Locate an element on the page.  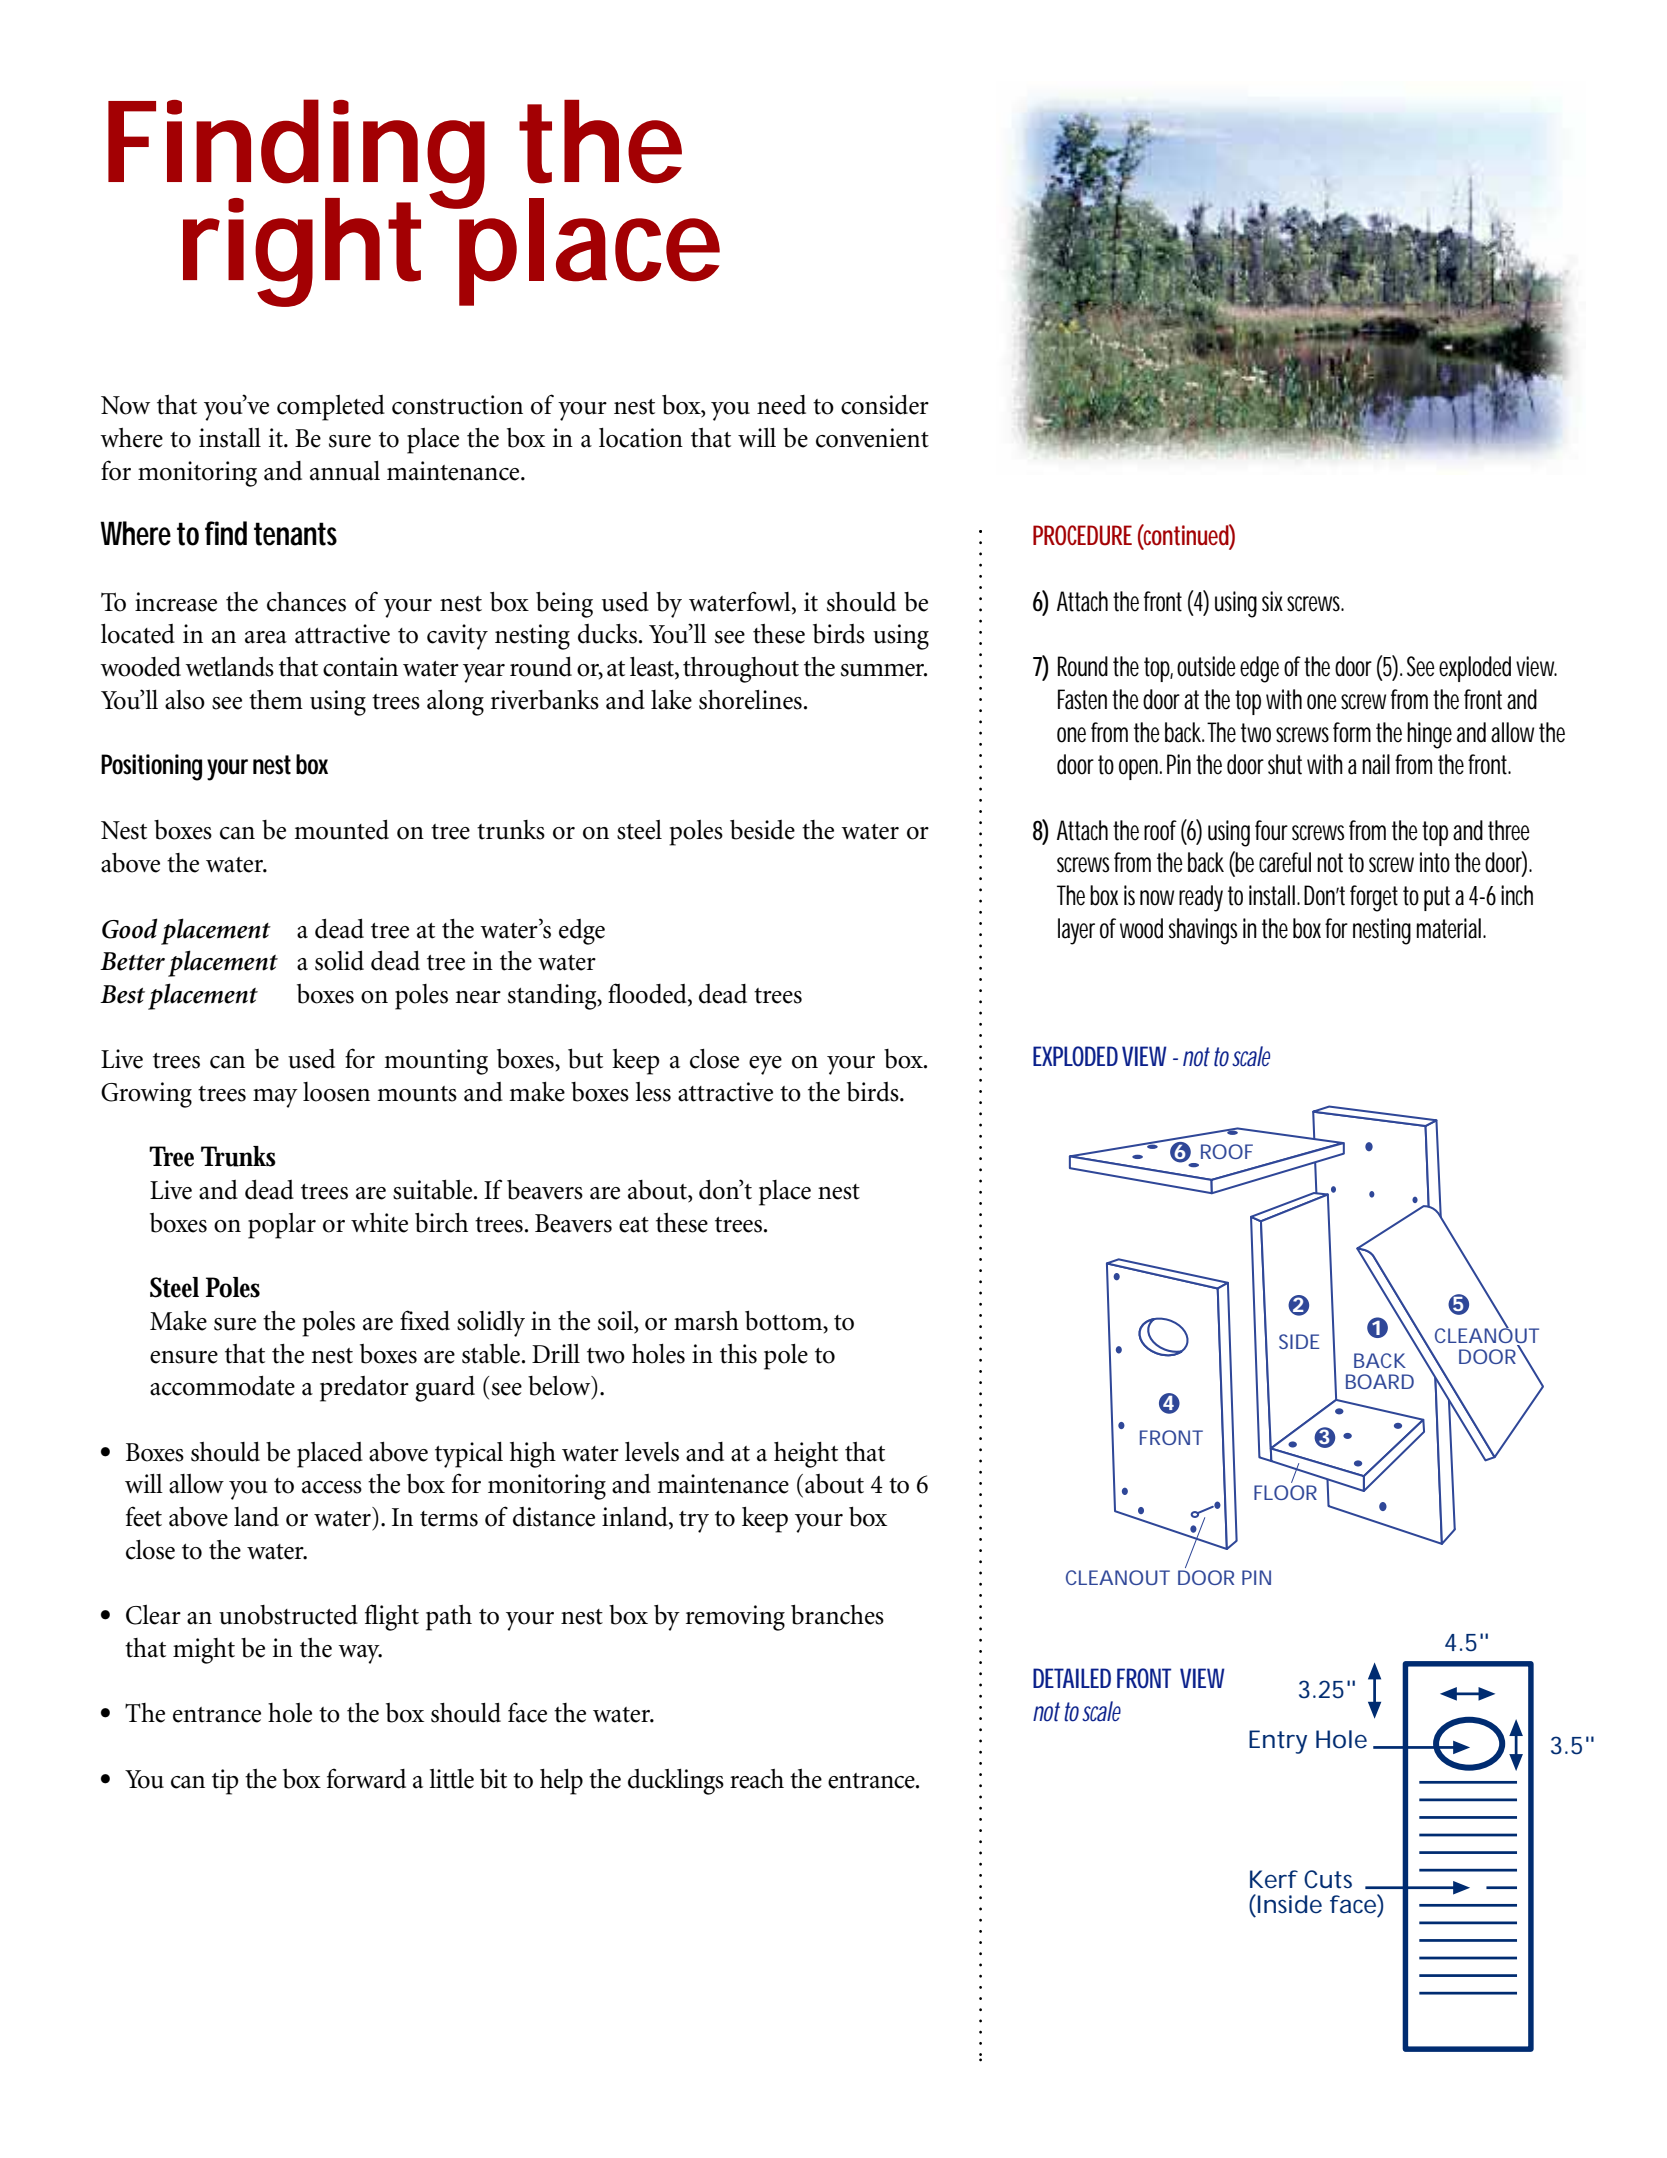
Good is located at coordinates (130, 928).
